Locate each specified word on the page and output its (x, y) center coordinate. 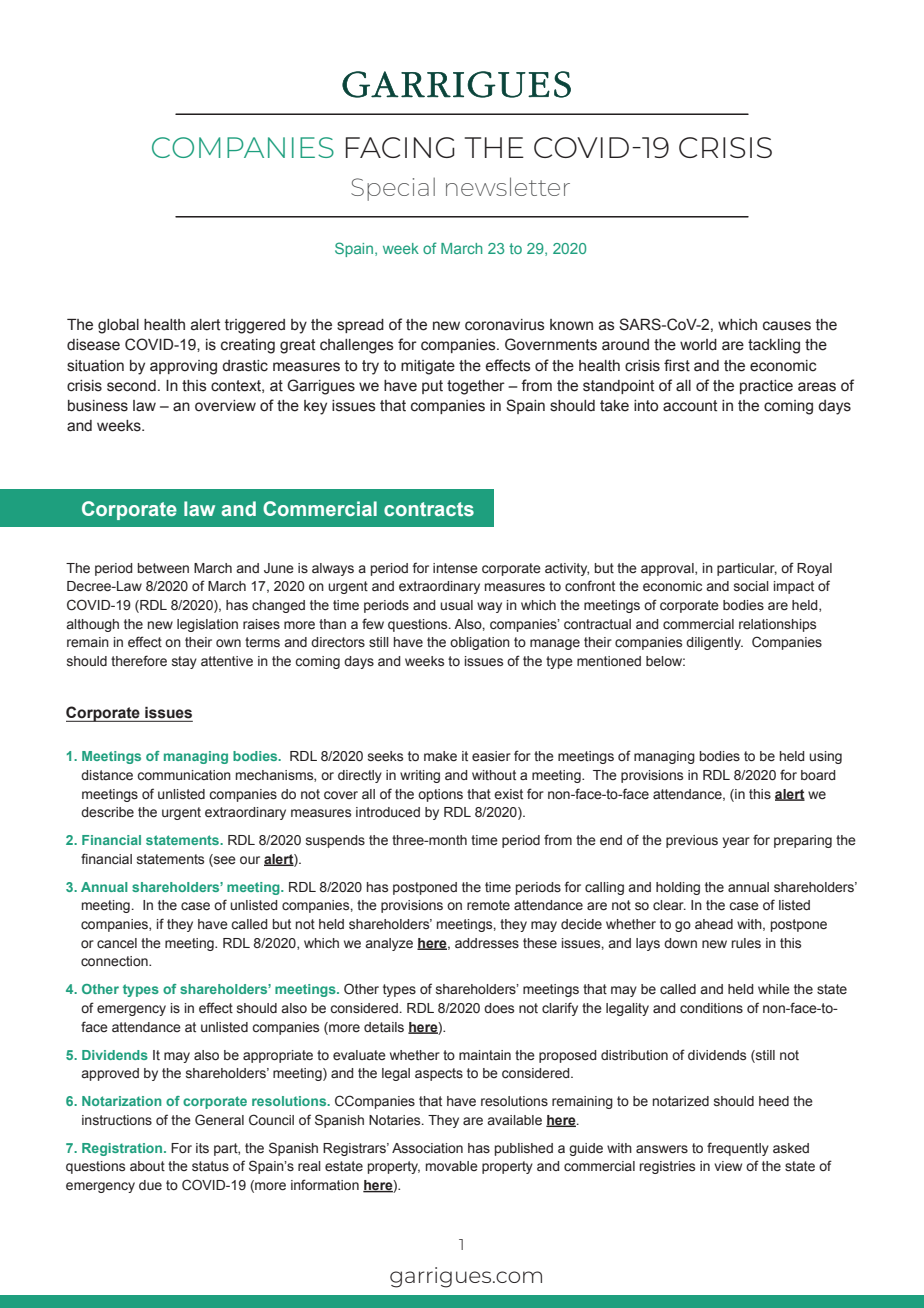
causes (787, 326)
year (736, 842)
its (202, 1148)
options (440, 795)
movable (452, 1166)
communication (184, 775)
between (163, 568)
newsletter (508, 186)
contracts (429, 509)
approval (668, 569)
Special (393, 189)
